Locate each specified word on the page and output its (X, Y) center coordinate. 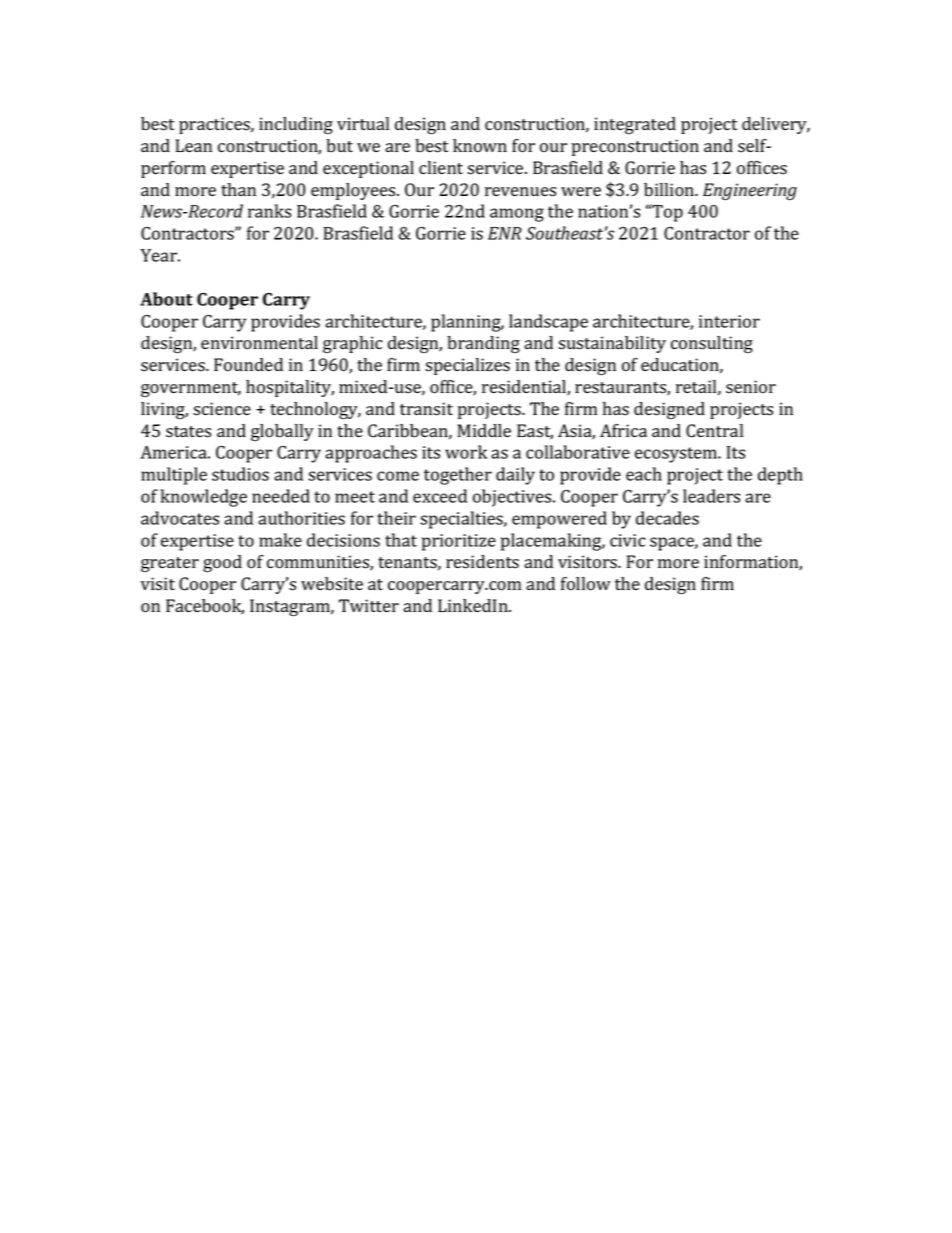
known (480, 146)
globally (282, 432)
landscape (548, 323)
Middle (484, 430)
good (222, 563)
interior (729, 321)
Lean (194, 145)
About (166, 299)
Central (714, 431)
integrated (635, 125)
